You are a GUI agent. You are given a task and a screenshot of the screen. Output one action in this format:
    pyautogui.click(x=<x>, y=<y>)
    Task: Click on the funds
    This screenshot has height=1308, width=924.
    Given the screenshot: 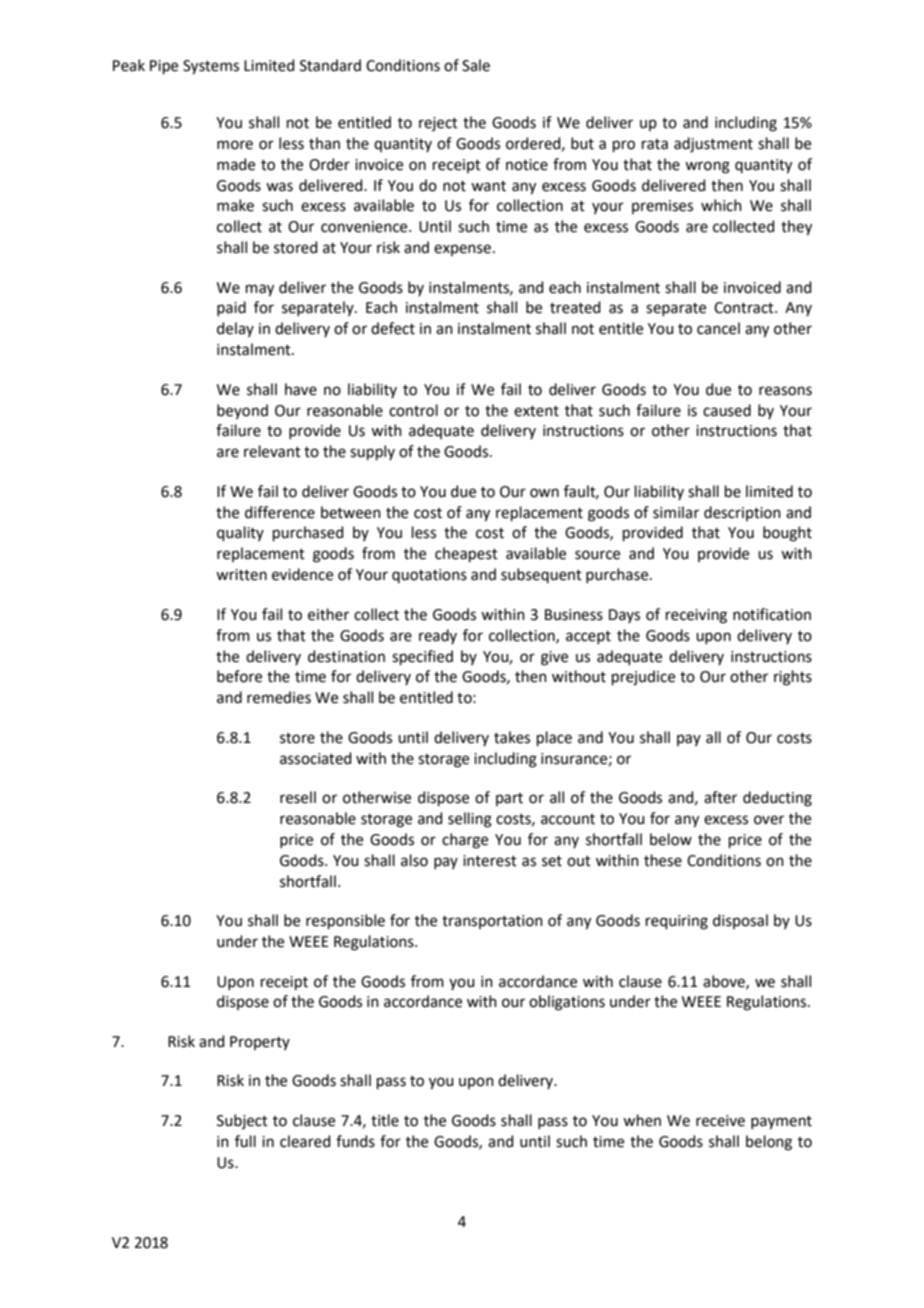 What is the action you would take?
    pyautogui.click(x=355, y=1141)
